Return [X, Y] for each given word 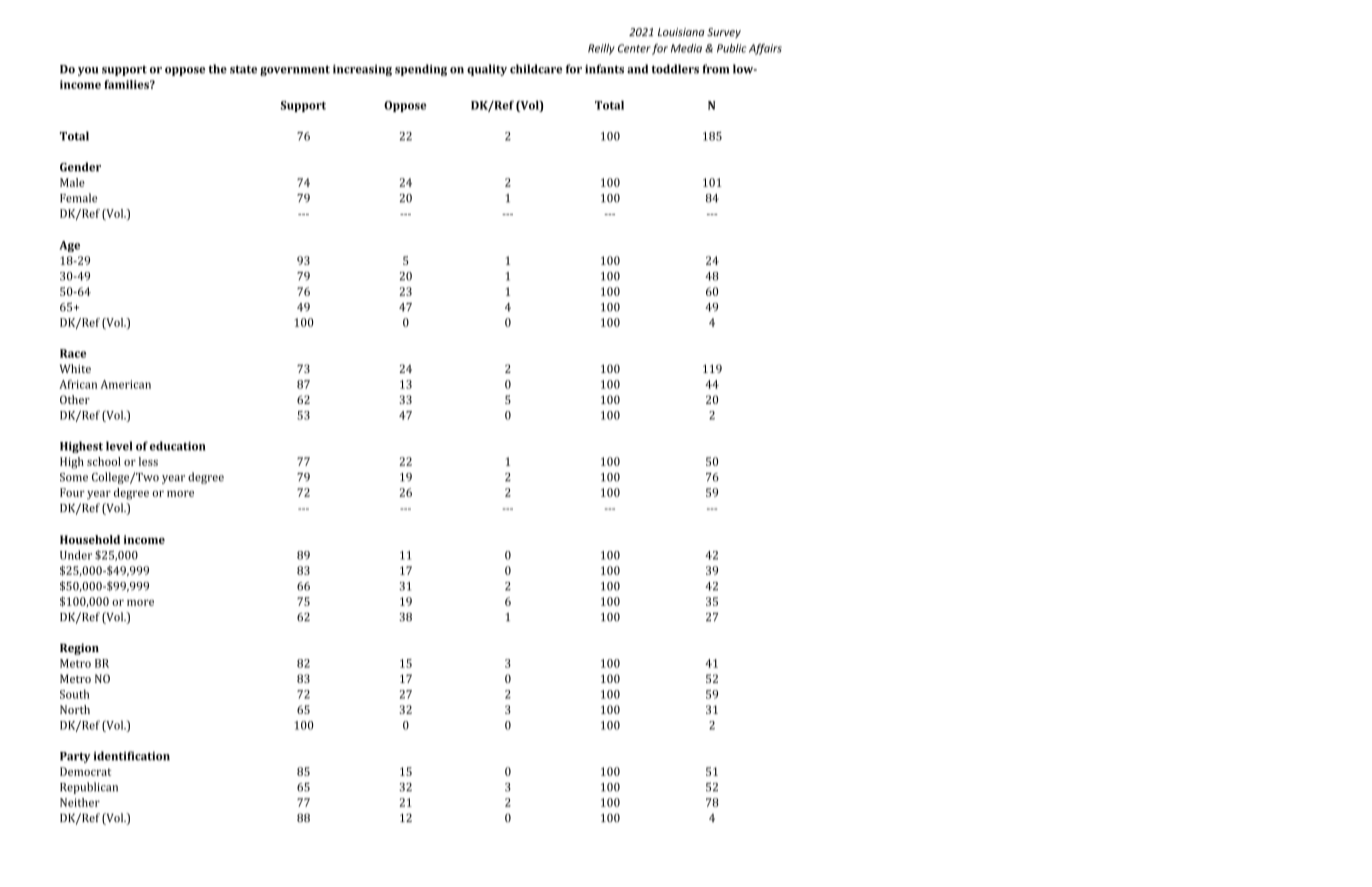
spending [421, 70]
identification [131, 756]
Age [69, 246]
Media [686, 48]
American [125, 384]
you [88, 71]
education [177, 446]
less [148, 461]
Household [90, 539]
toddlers [675, 69]
